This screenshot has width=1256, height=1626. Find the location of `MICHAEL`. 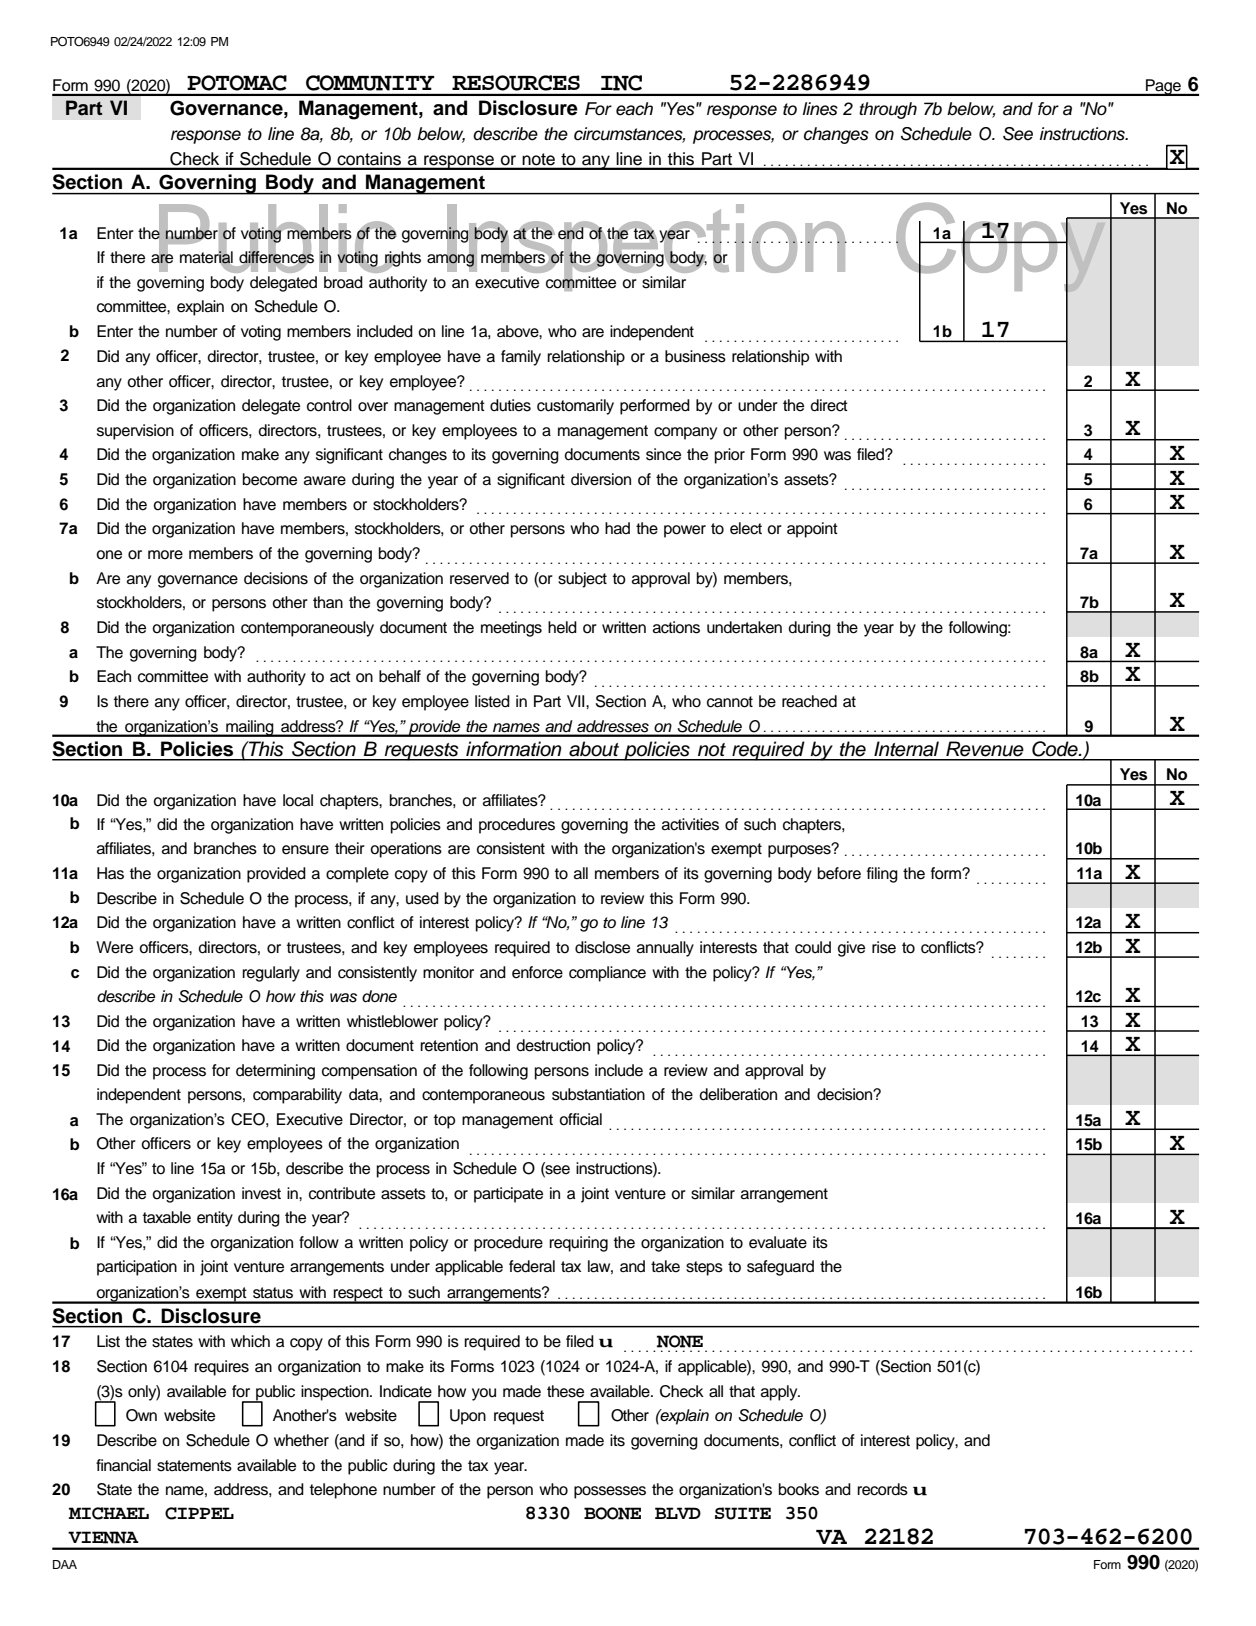

MICHAEL is located at coordinates (109, 1513).
